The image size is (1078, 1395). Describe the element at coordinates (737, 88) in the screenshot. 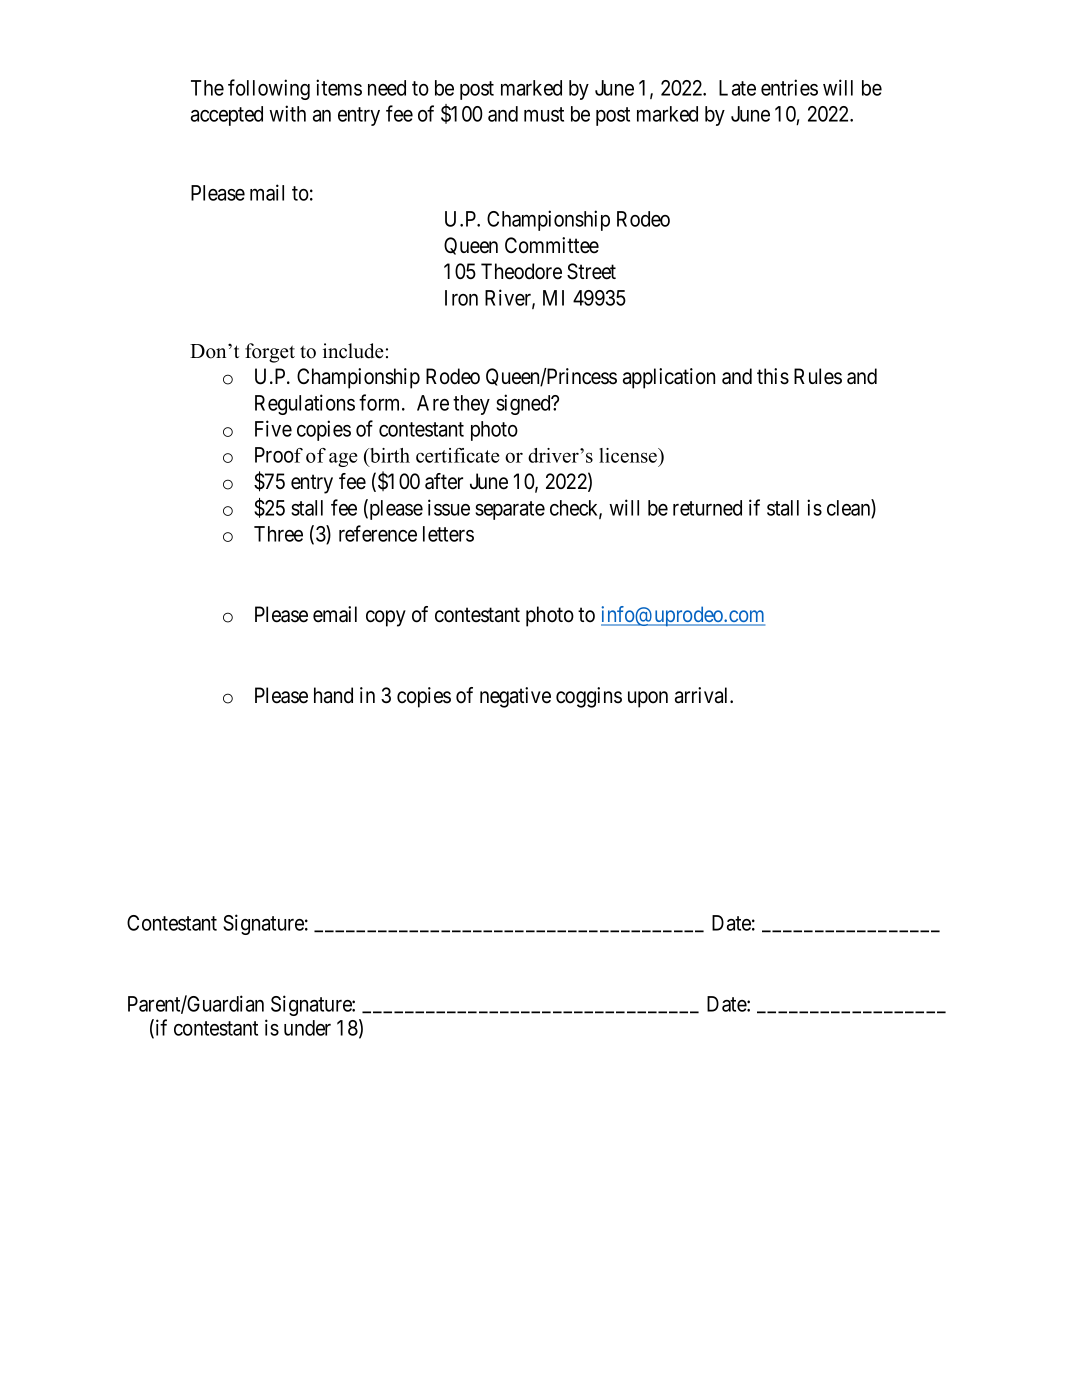

I see `Late` at that location.
